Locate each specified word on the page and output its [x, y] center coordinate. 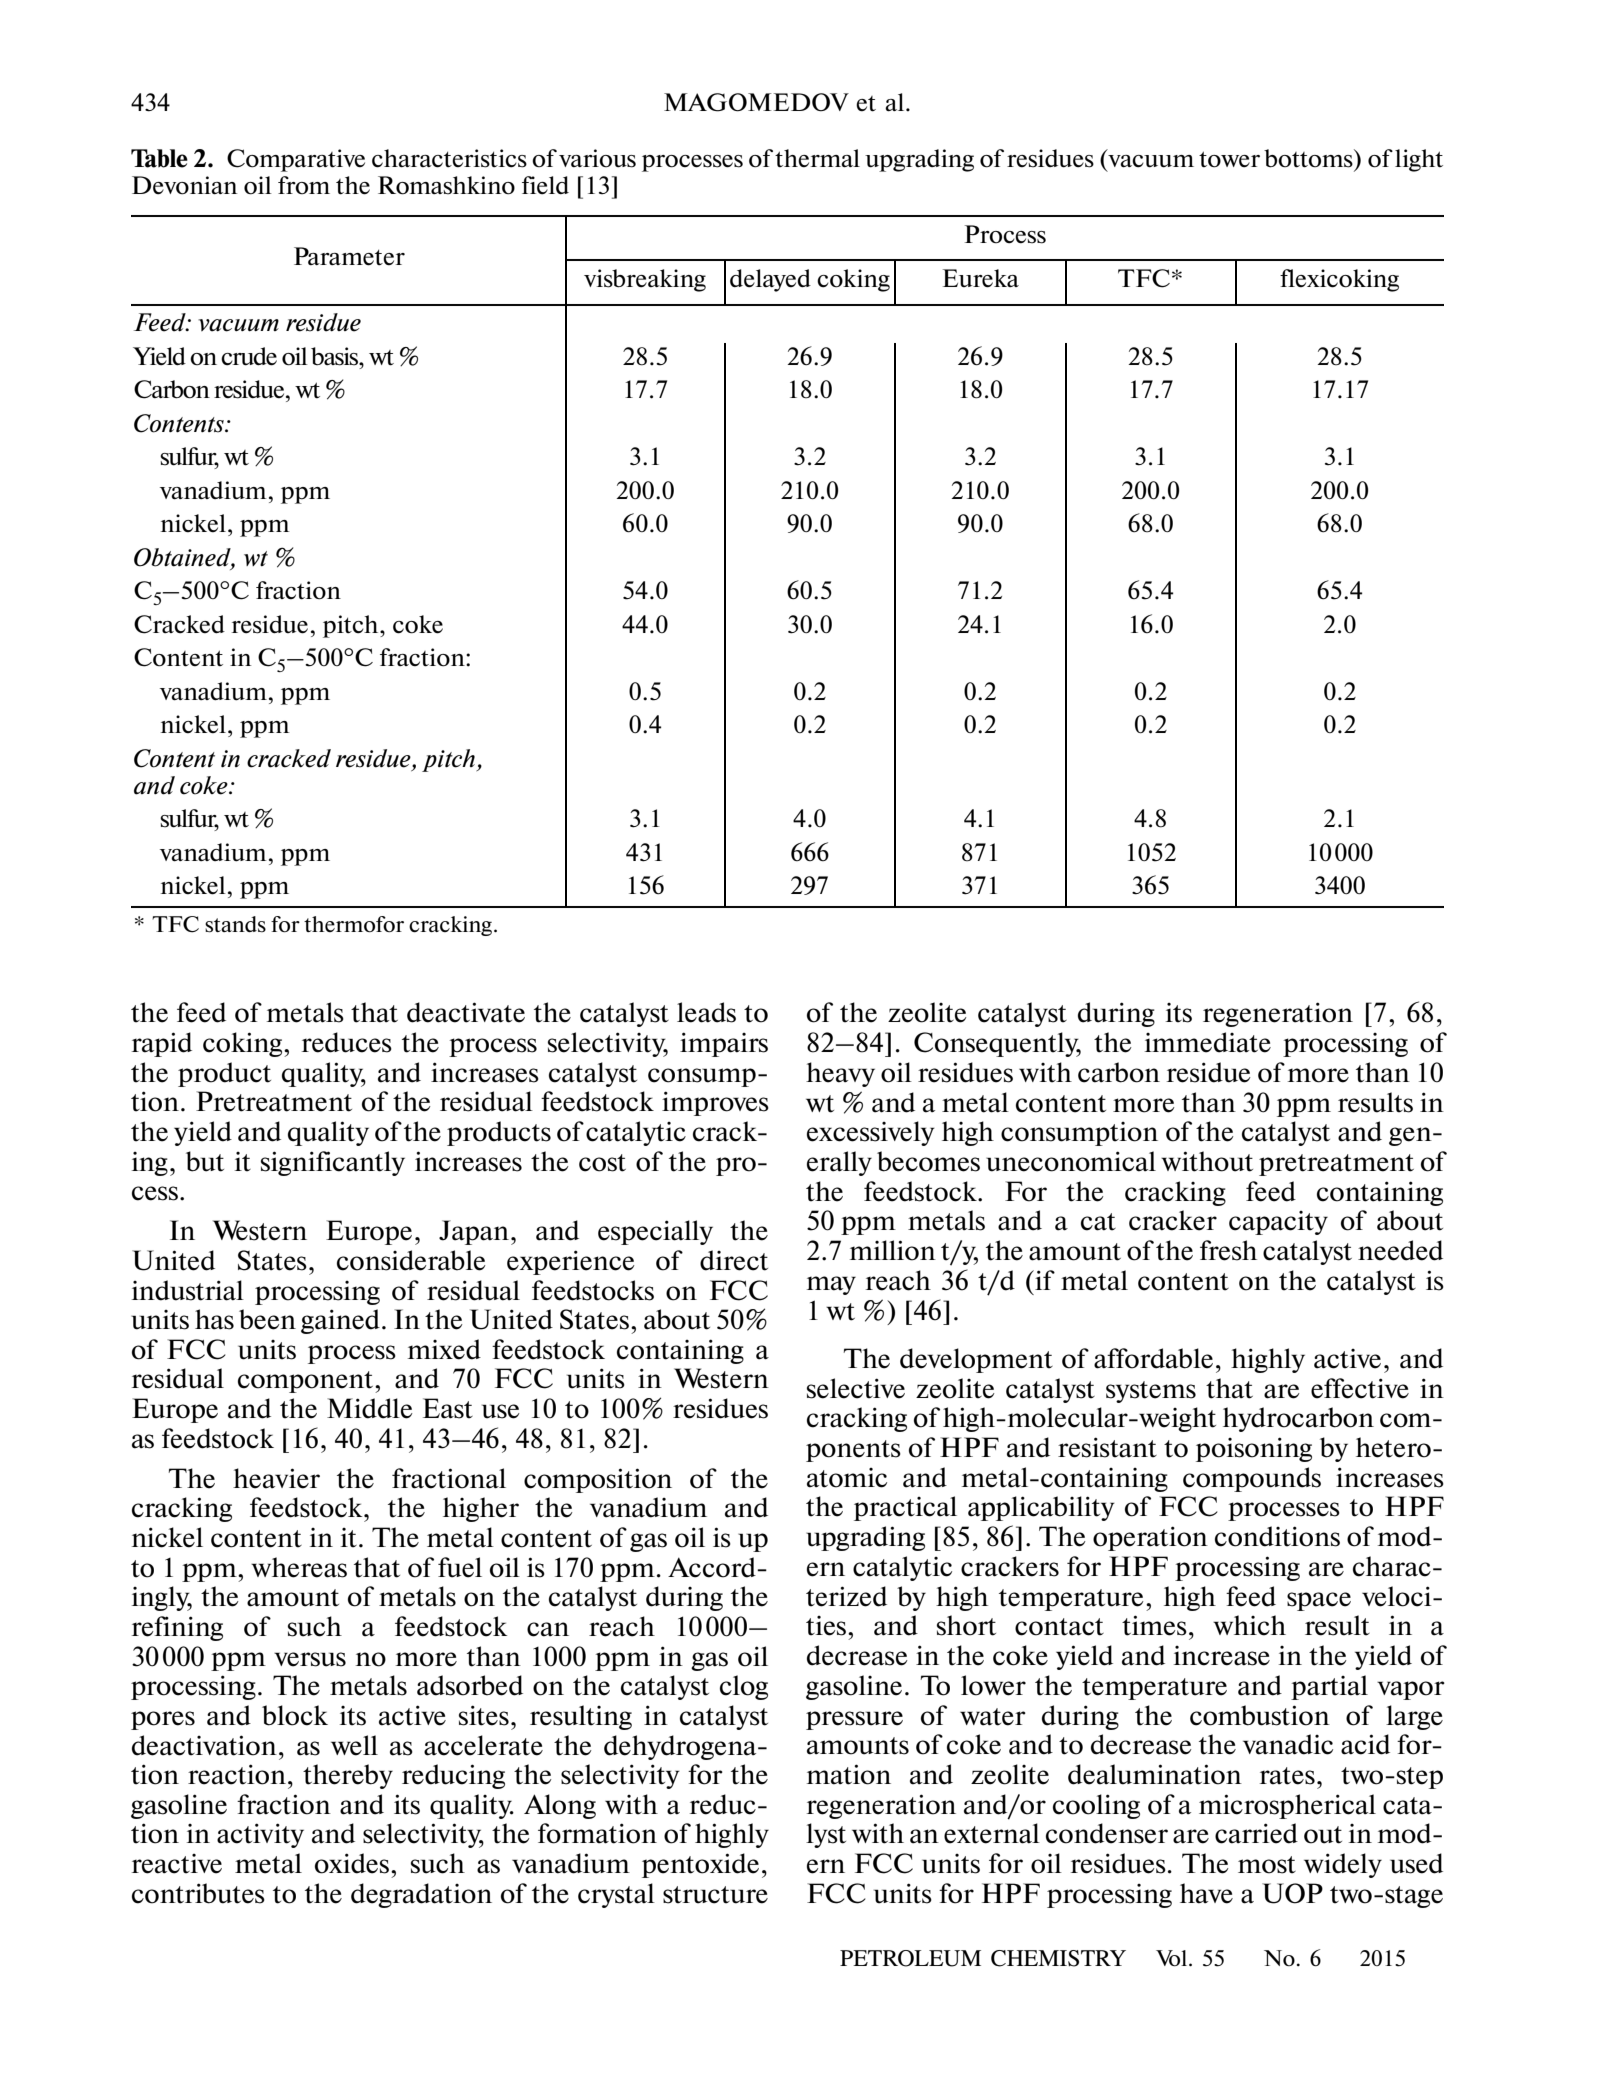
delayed [770, 280]
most [1267, 1865]
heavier [276, 1478]
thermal [817, 158]
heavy [840, 1074]
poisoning [1254, 1449]
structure [715, 1895]
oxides [352, 1863]
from [304, 185]
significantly [333, 1163]
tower [1229, 159]
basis [336, 356]
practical [905, 1508]
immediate [1208, 1042]
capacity [1278, 1223]
